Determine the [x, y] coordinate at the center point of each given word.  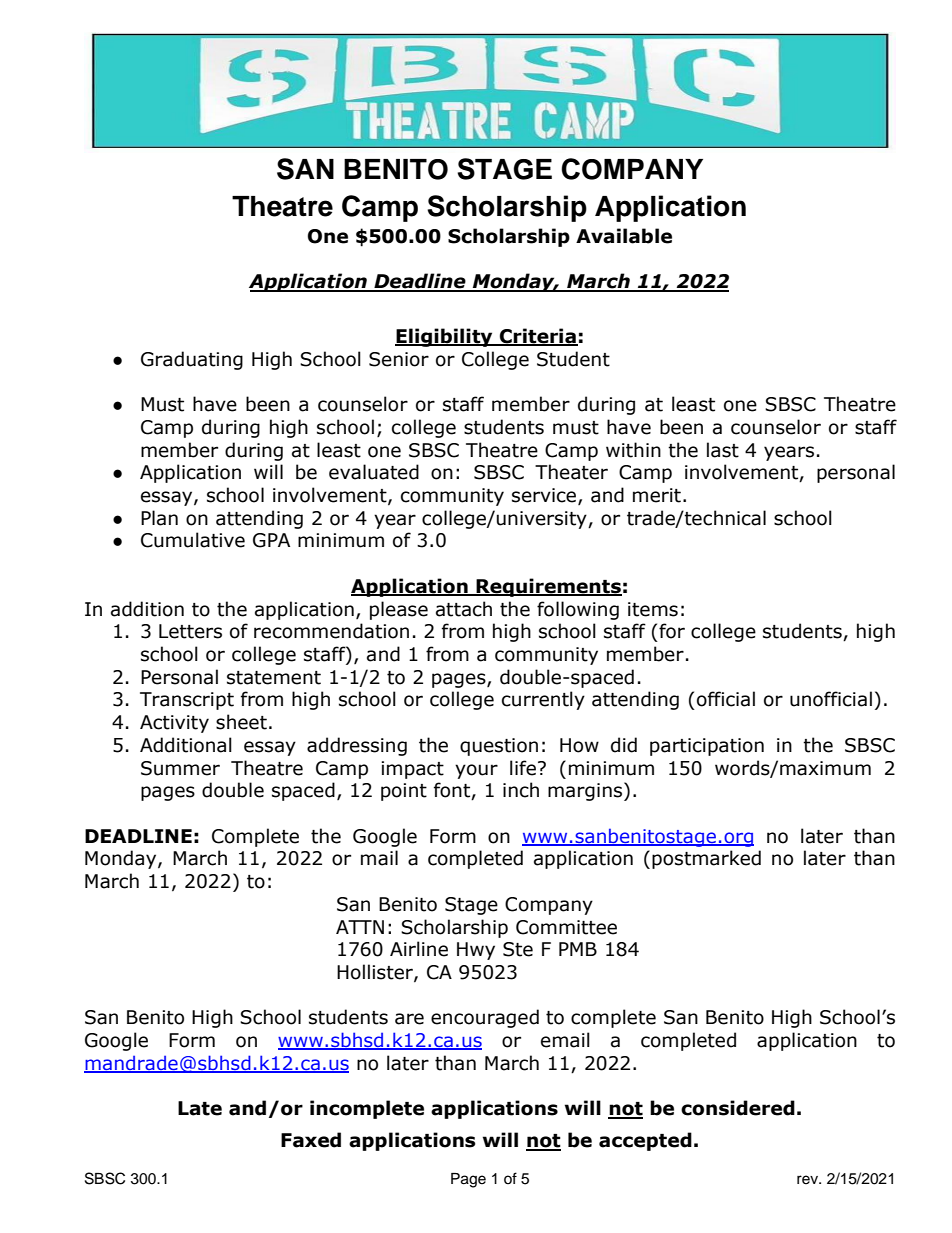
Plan [159, 518]
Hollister [376, 973]
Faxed [311, 1140]
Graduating [192, 360]
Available [624, 236]
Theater [571, 472]
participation [707, 747]
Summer [180, 768]
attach [464, 609]
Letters [190, 631]
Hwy [476, 951]
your [476, 771]
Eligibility [445, 337]
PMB [578, 949]
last [723, 450]
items [653, 609]
